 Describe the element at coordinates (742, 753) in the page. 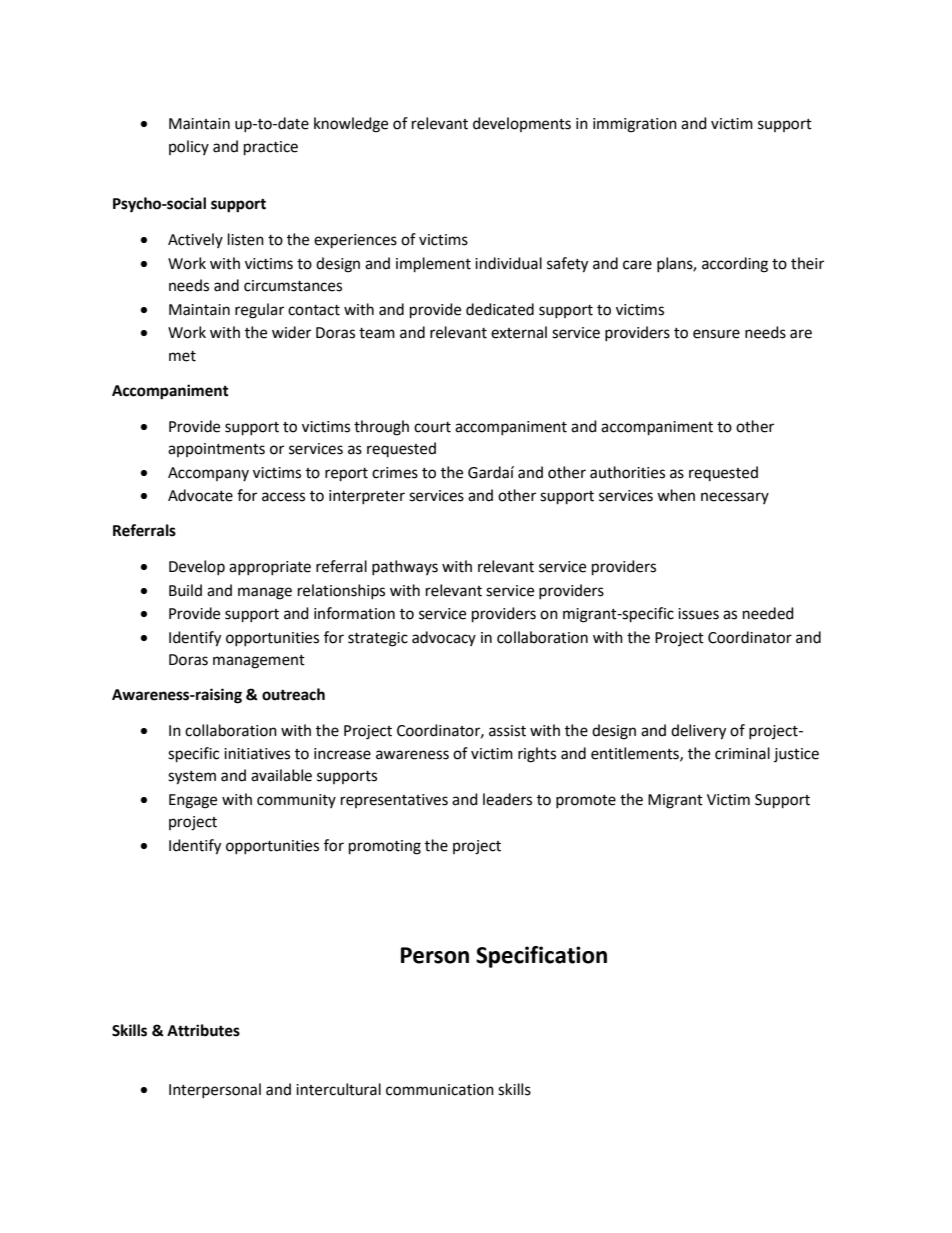

I see `criminal` at that location.
